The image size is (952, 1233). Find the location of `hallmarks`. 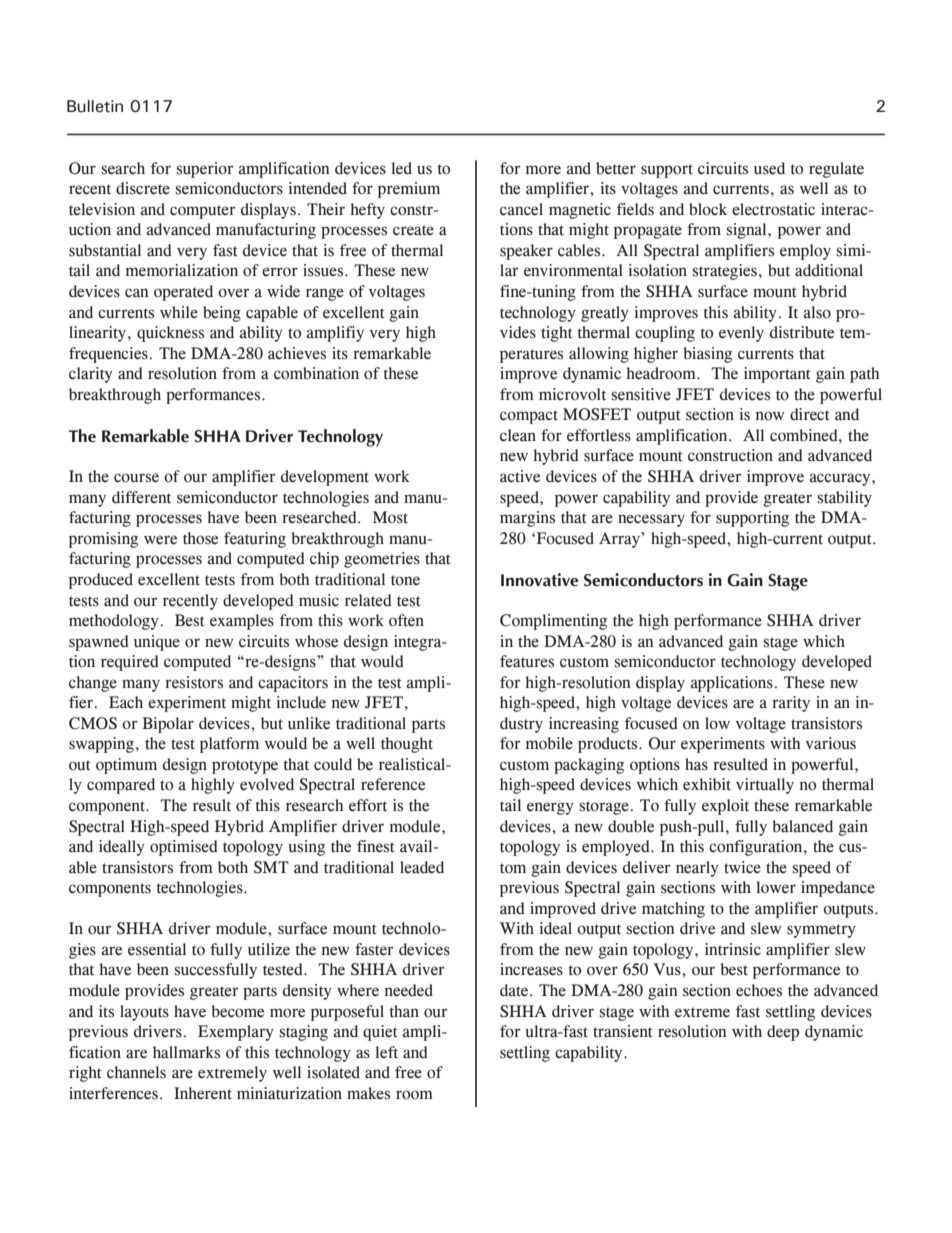

hallmarks is located at coordinates (186, 1052).
